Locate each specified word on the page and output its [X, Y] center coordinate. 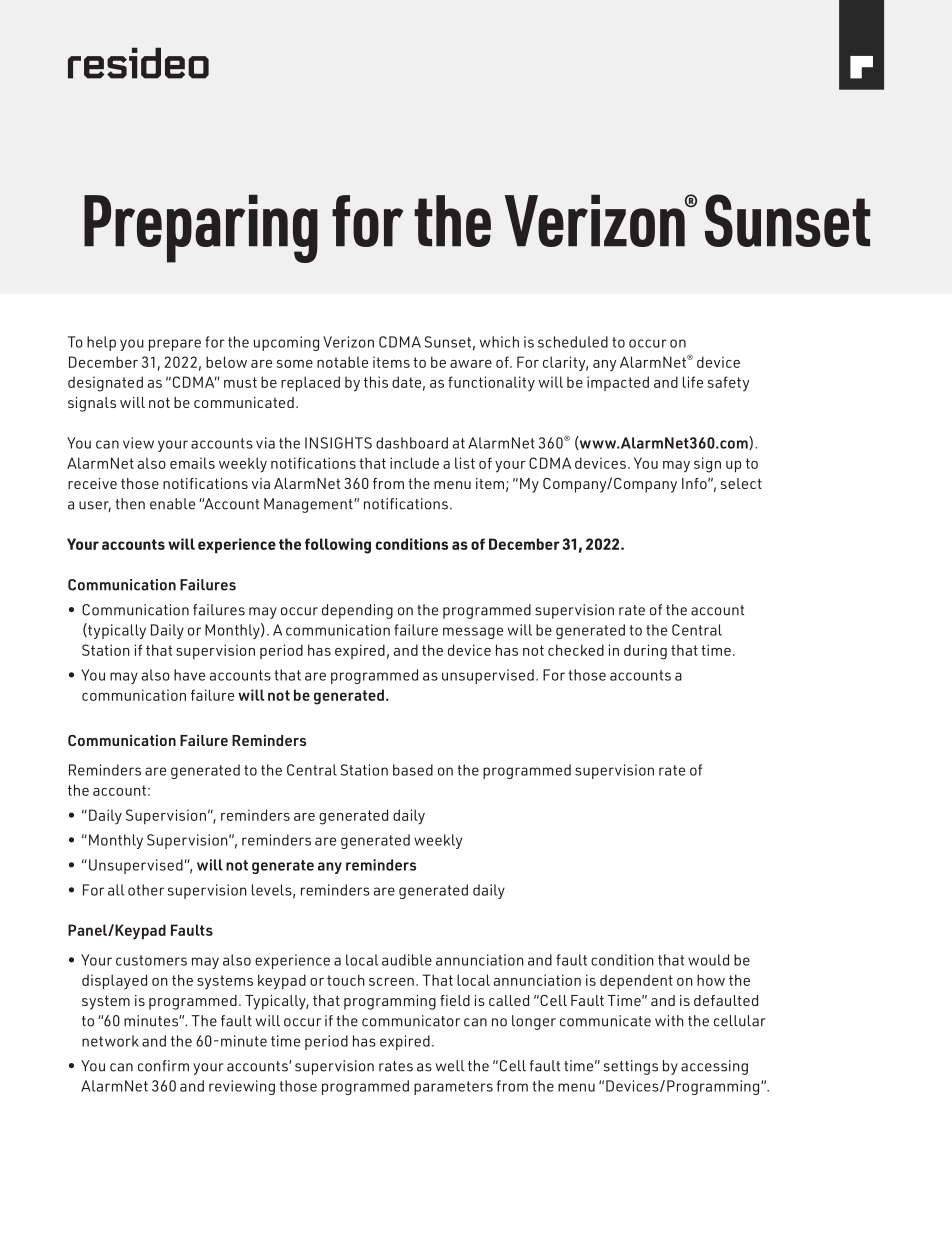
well [450, 1066]
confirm [163, 1066]
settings [631, 1067]
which [499, 342]
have [189, 675]
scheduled [573, 342]
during [645, 652]
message [473, 633]
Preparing [201, 228]
